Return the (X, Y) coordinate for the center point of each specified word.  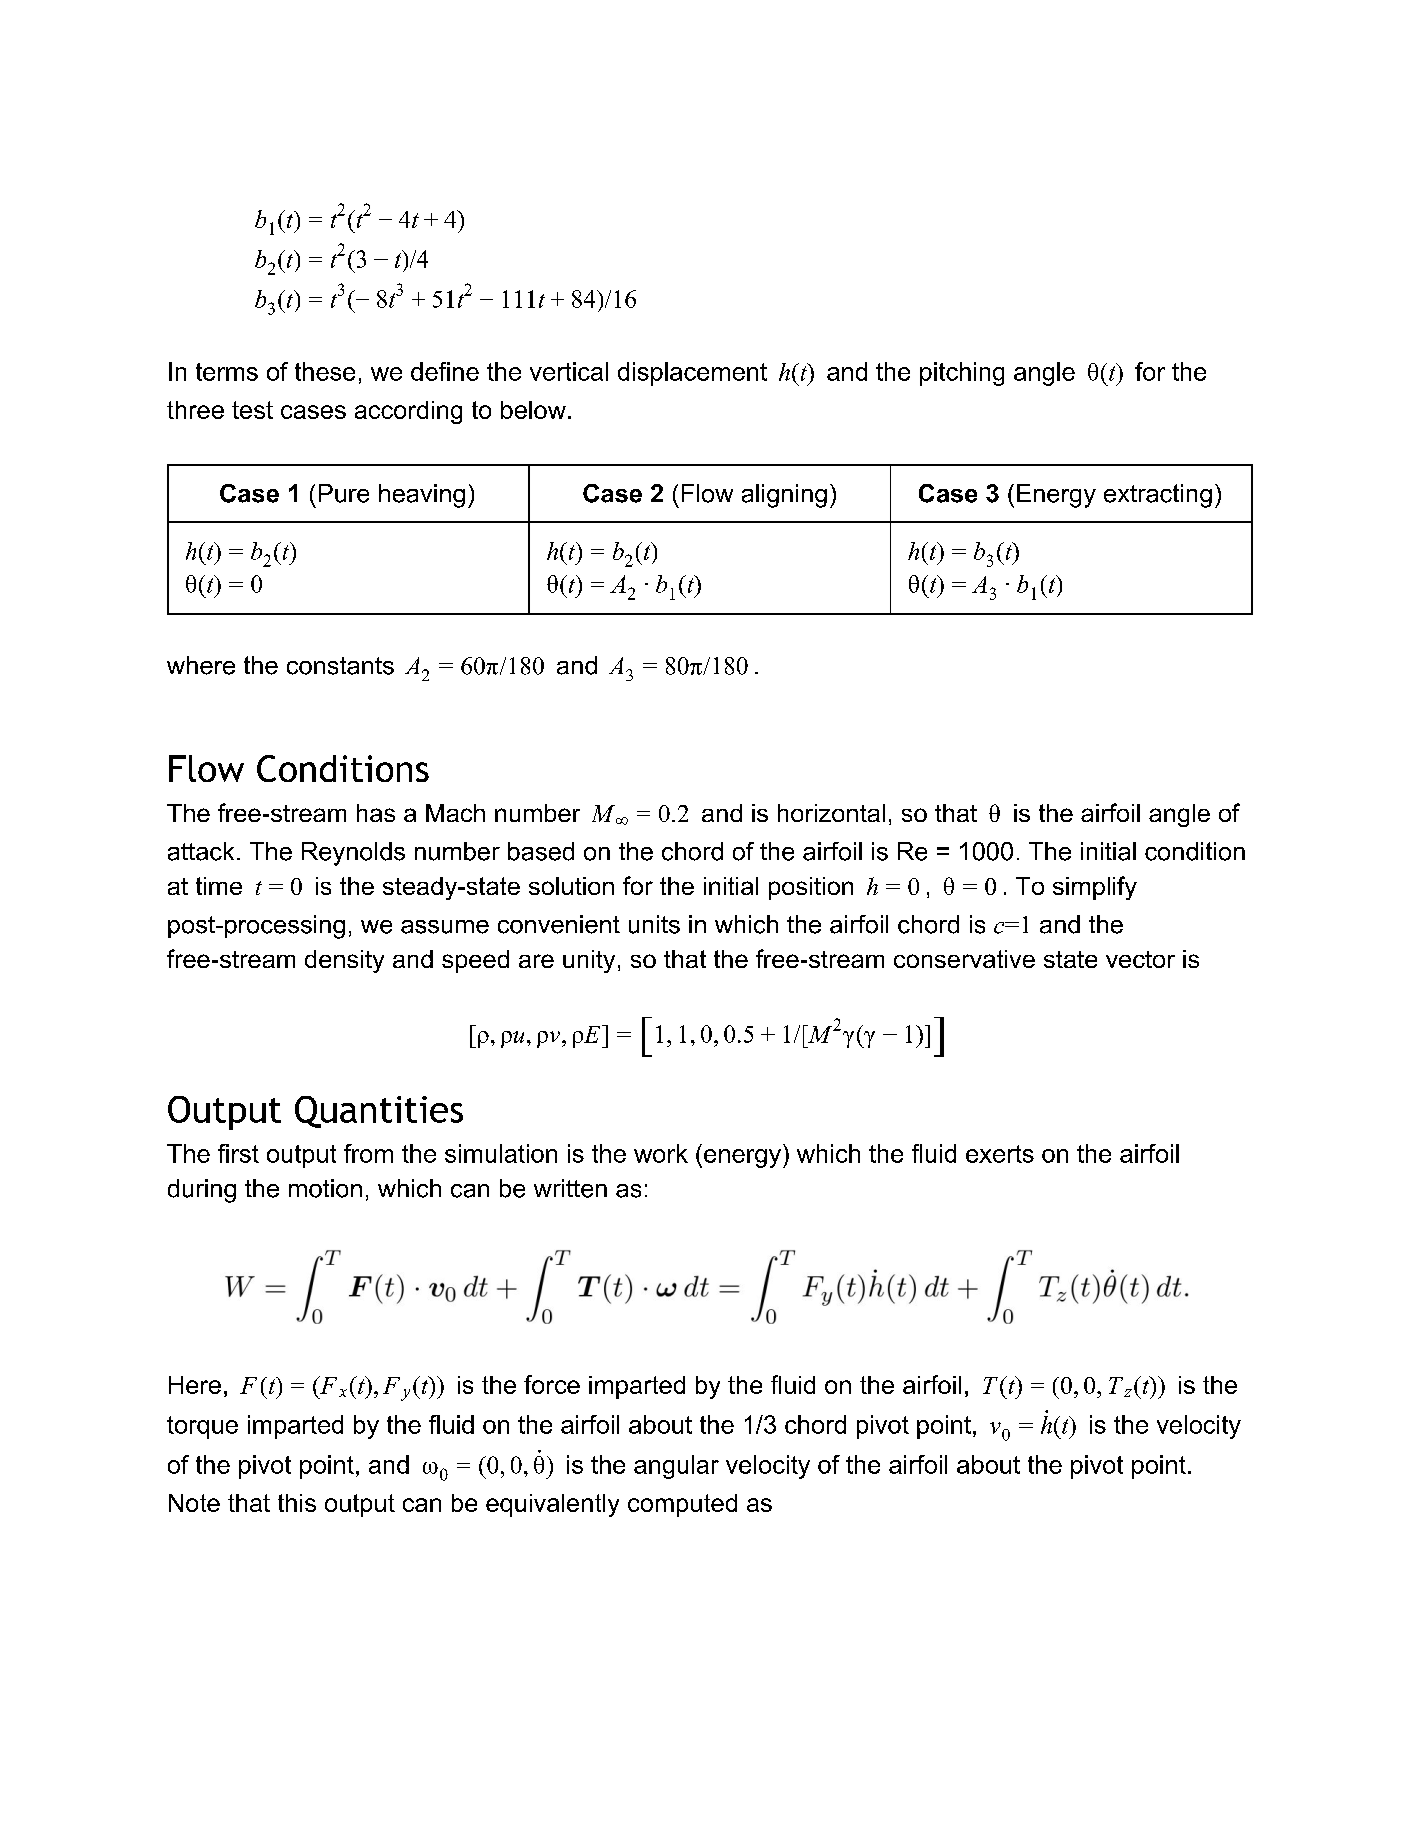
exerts (1000, 1154)
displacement (692, 374)
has (376, 813)
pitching (962, 374)
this (297, 1503)
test (252, 410)
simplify (1095, 888)
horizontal (831, 813)
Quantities (379, 1112)
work (661, 1153)
